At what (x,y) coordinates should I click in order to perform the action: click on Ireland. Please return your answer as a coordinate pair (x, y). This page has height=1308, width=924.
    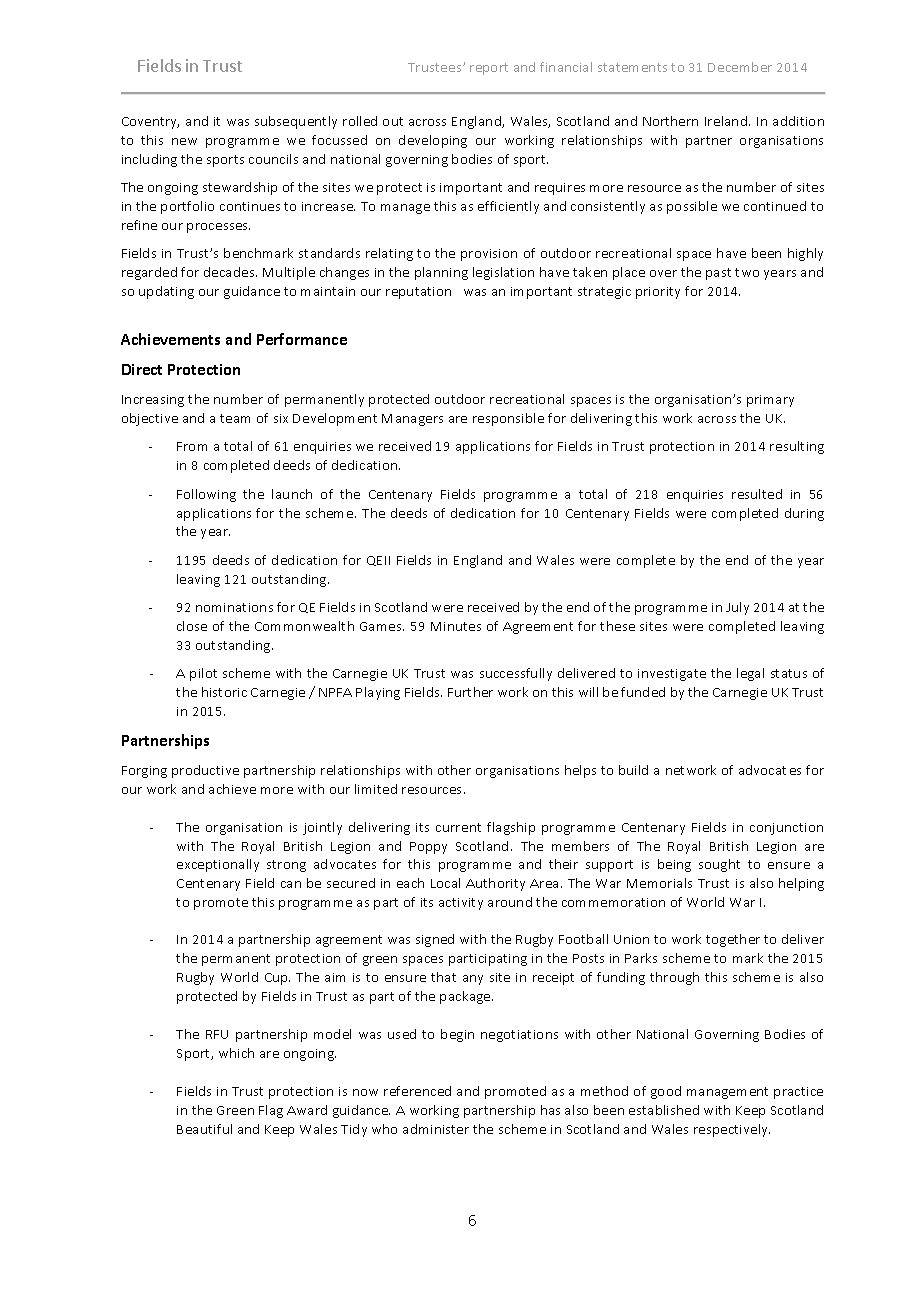
    Looking at the image, I should click on (727, 121).
